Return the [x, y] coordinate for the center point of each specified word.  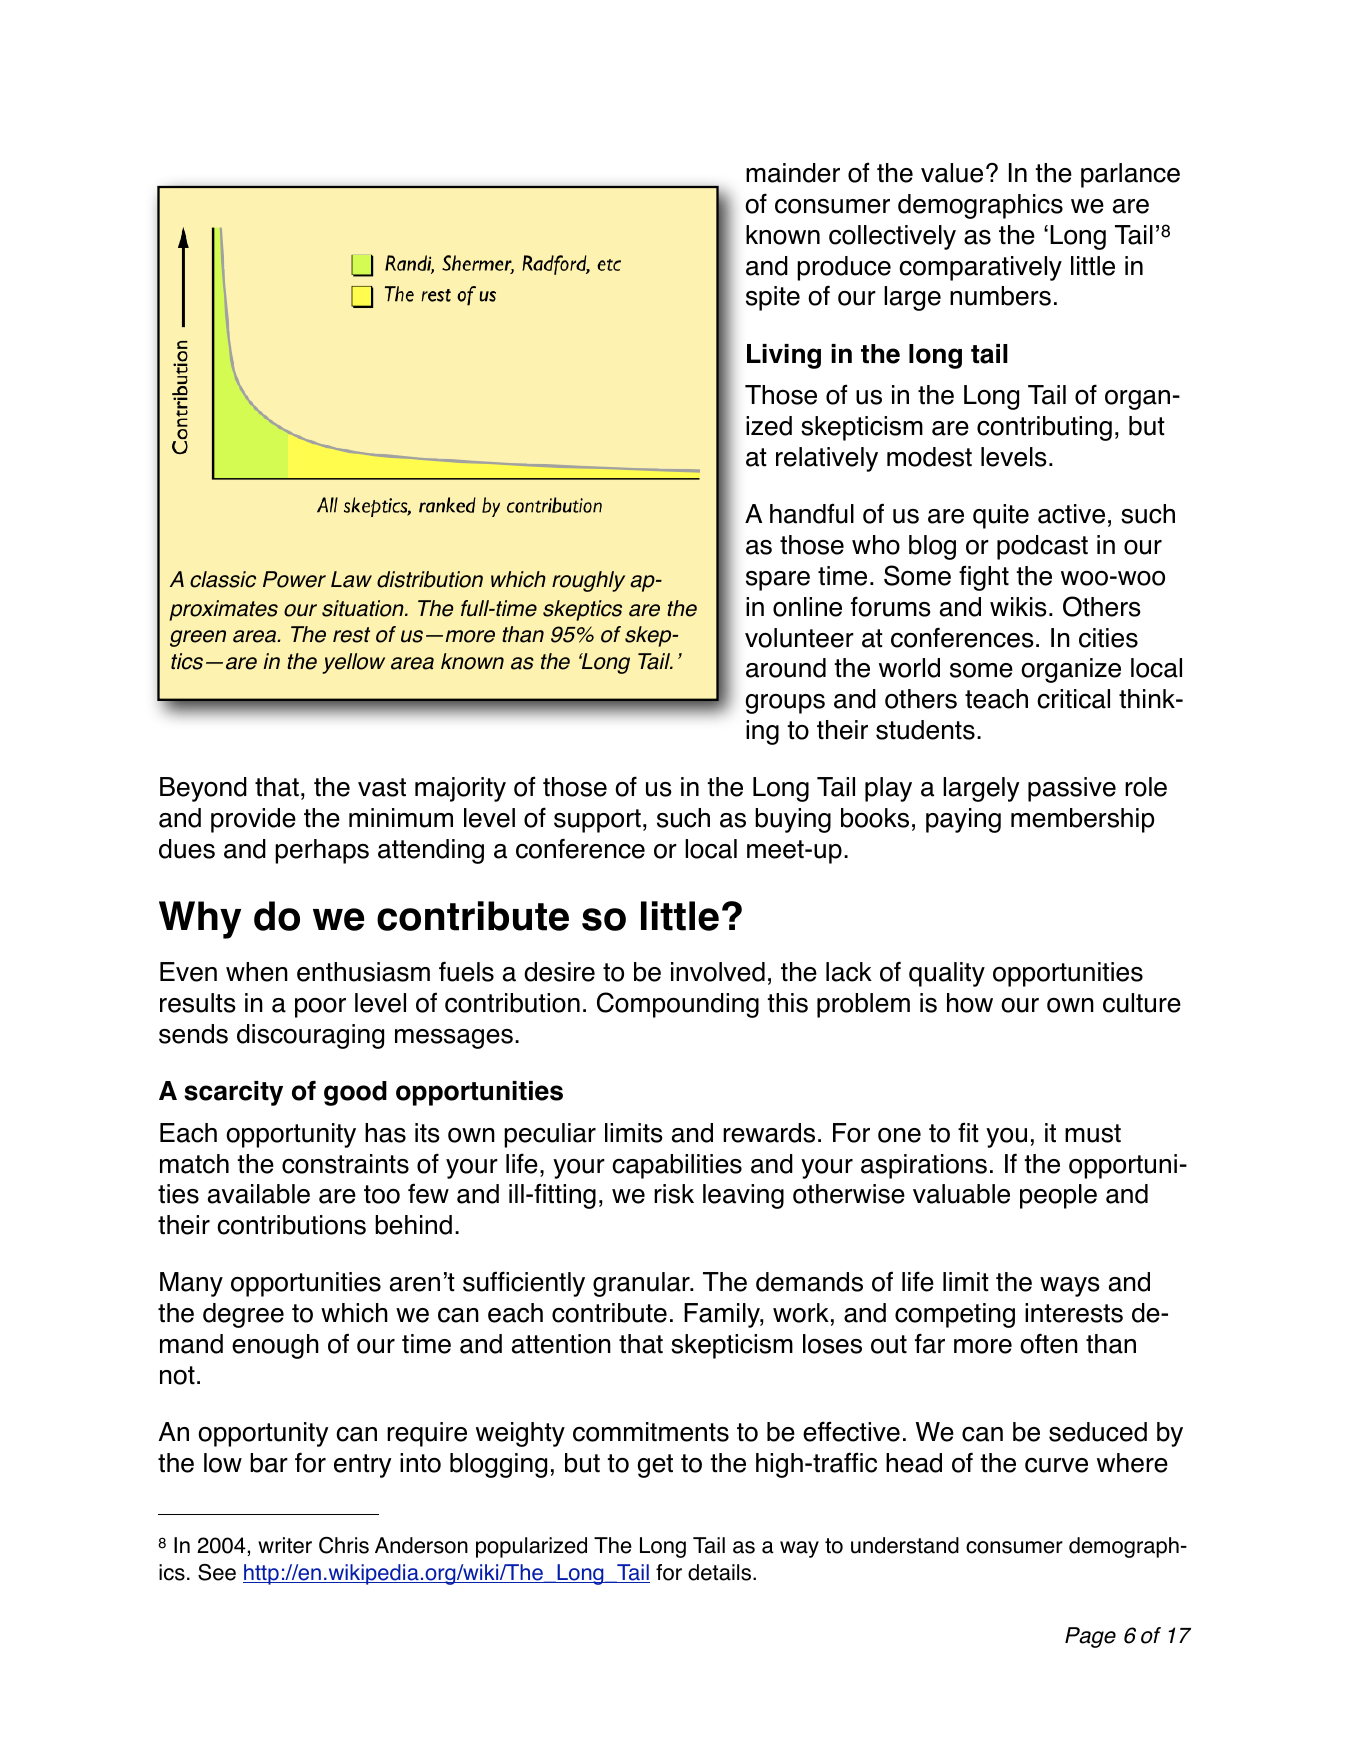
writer [285, 1545]
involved [718, 972]
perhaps [322, 851]
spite [773, 298]
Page [1090, 1637]
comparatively [980, 268]
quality [947, 974]
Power [294, 579]
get [655, 1466]
